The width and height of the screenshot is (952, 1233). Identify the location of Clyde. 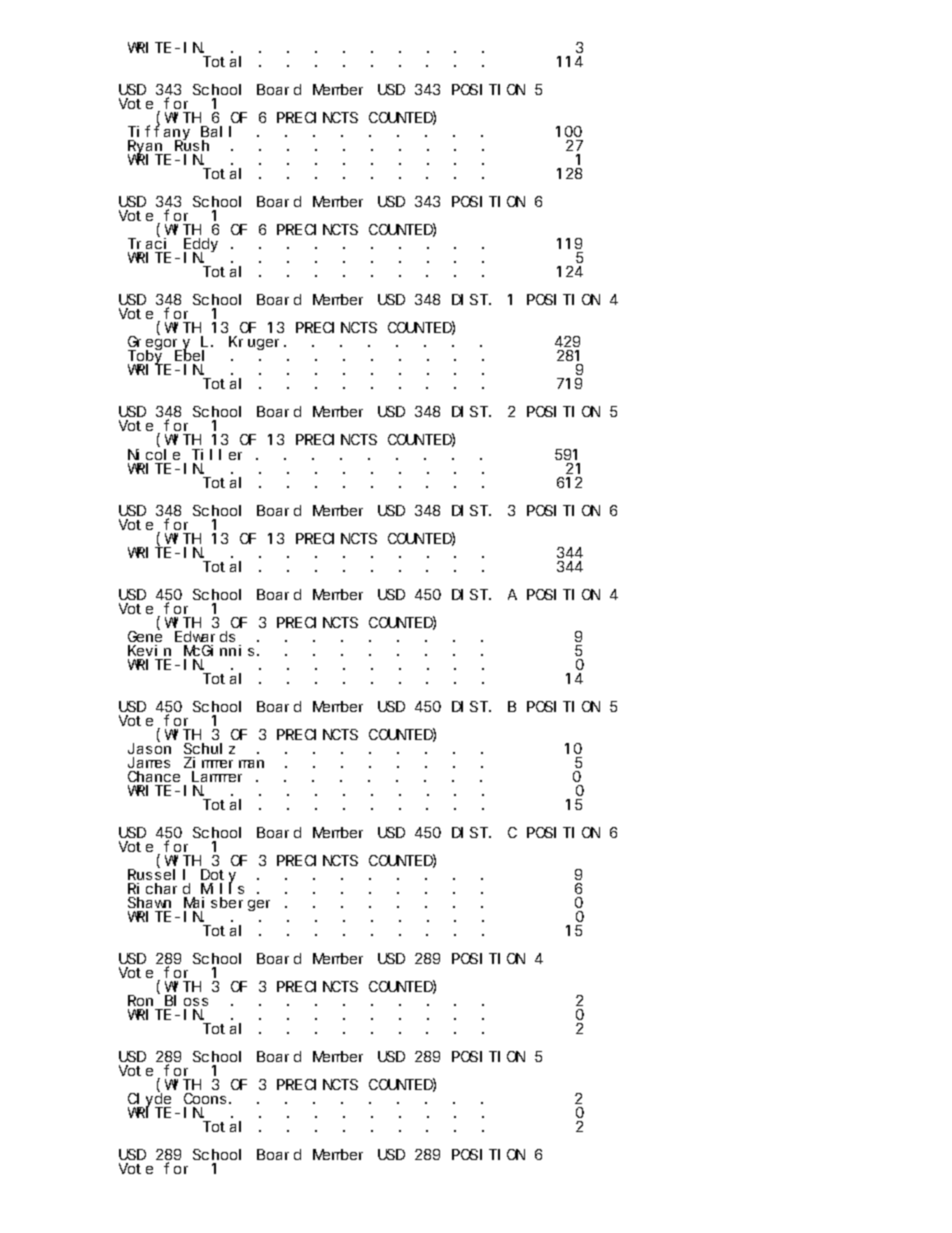
(149, 1101).
